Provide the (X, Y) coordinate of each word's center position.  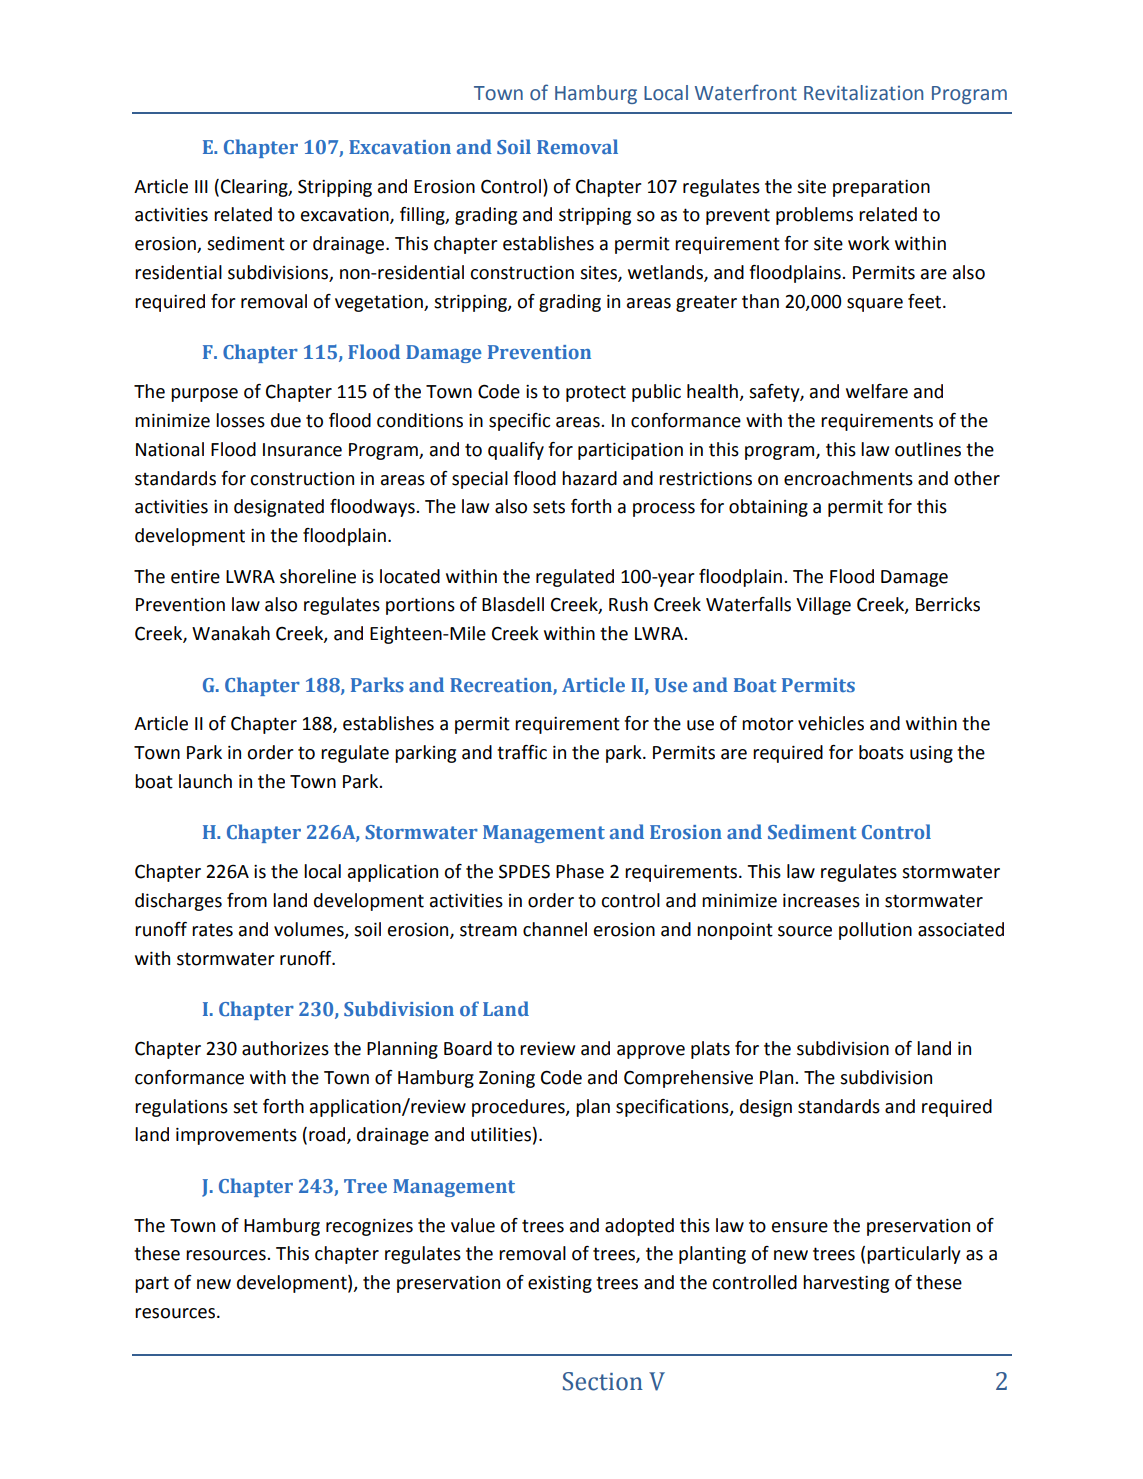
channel (555, 929)
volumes (310, 930)
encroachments (848, 478)
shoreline (318, 576)
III (201, 186)
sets (549, 507)
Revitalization (863, 93)
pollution (875, 931)
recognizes (369, 1227)
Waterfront (746, 92)
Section (603, 1381)
